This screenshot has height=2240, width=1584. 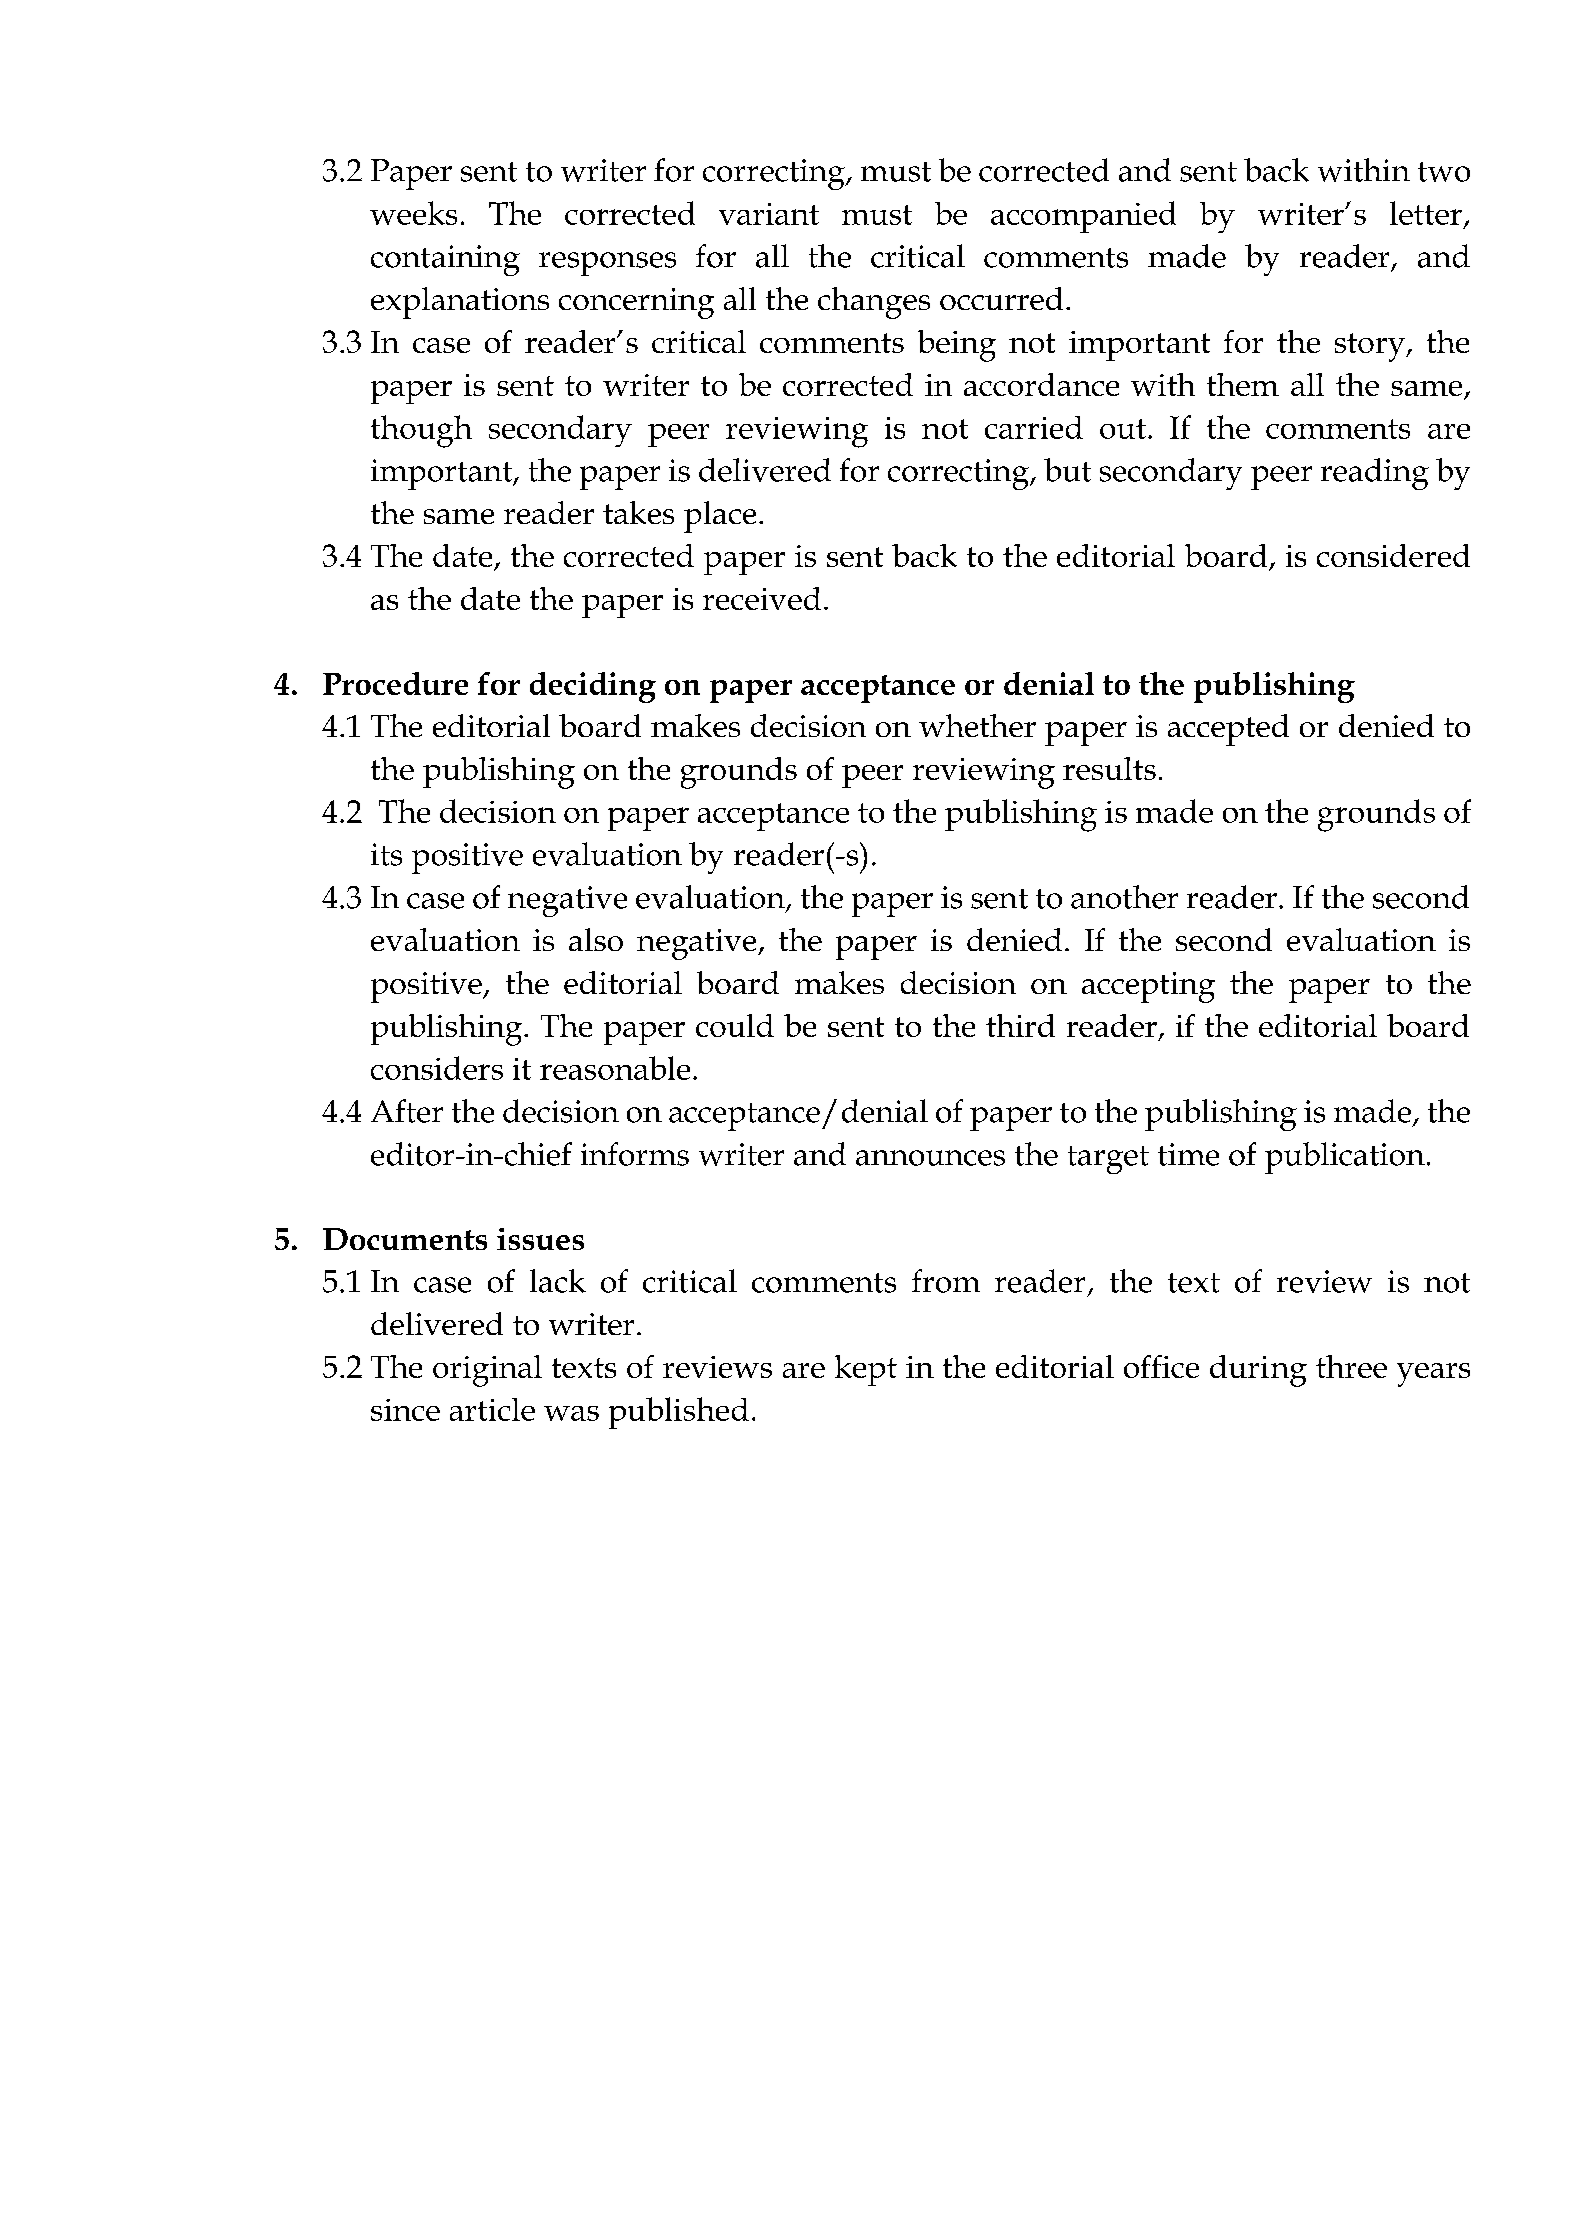 What do you see at coordinates (1148, 987) in the screenshot?
I see `accepting` at bounding box center [1148, 987].
